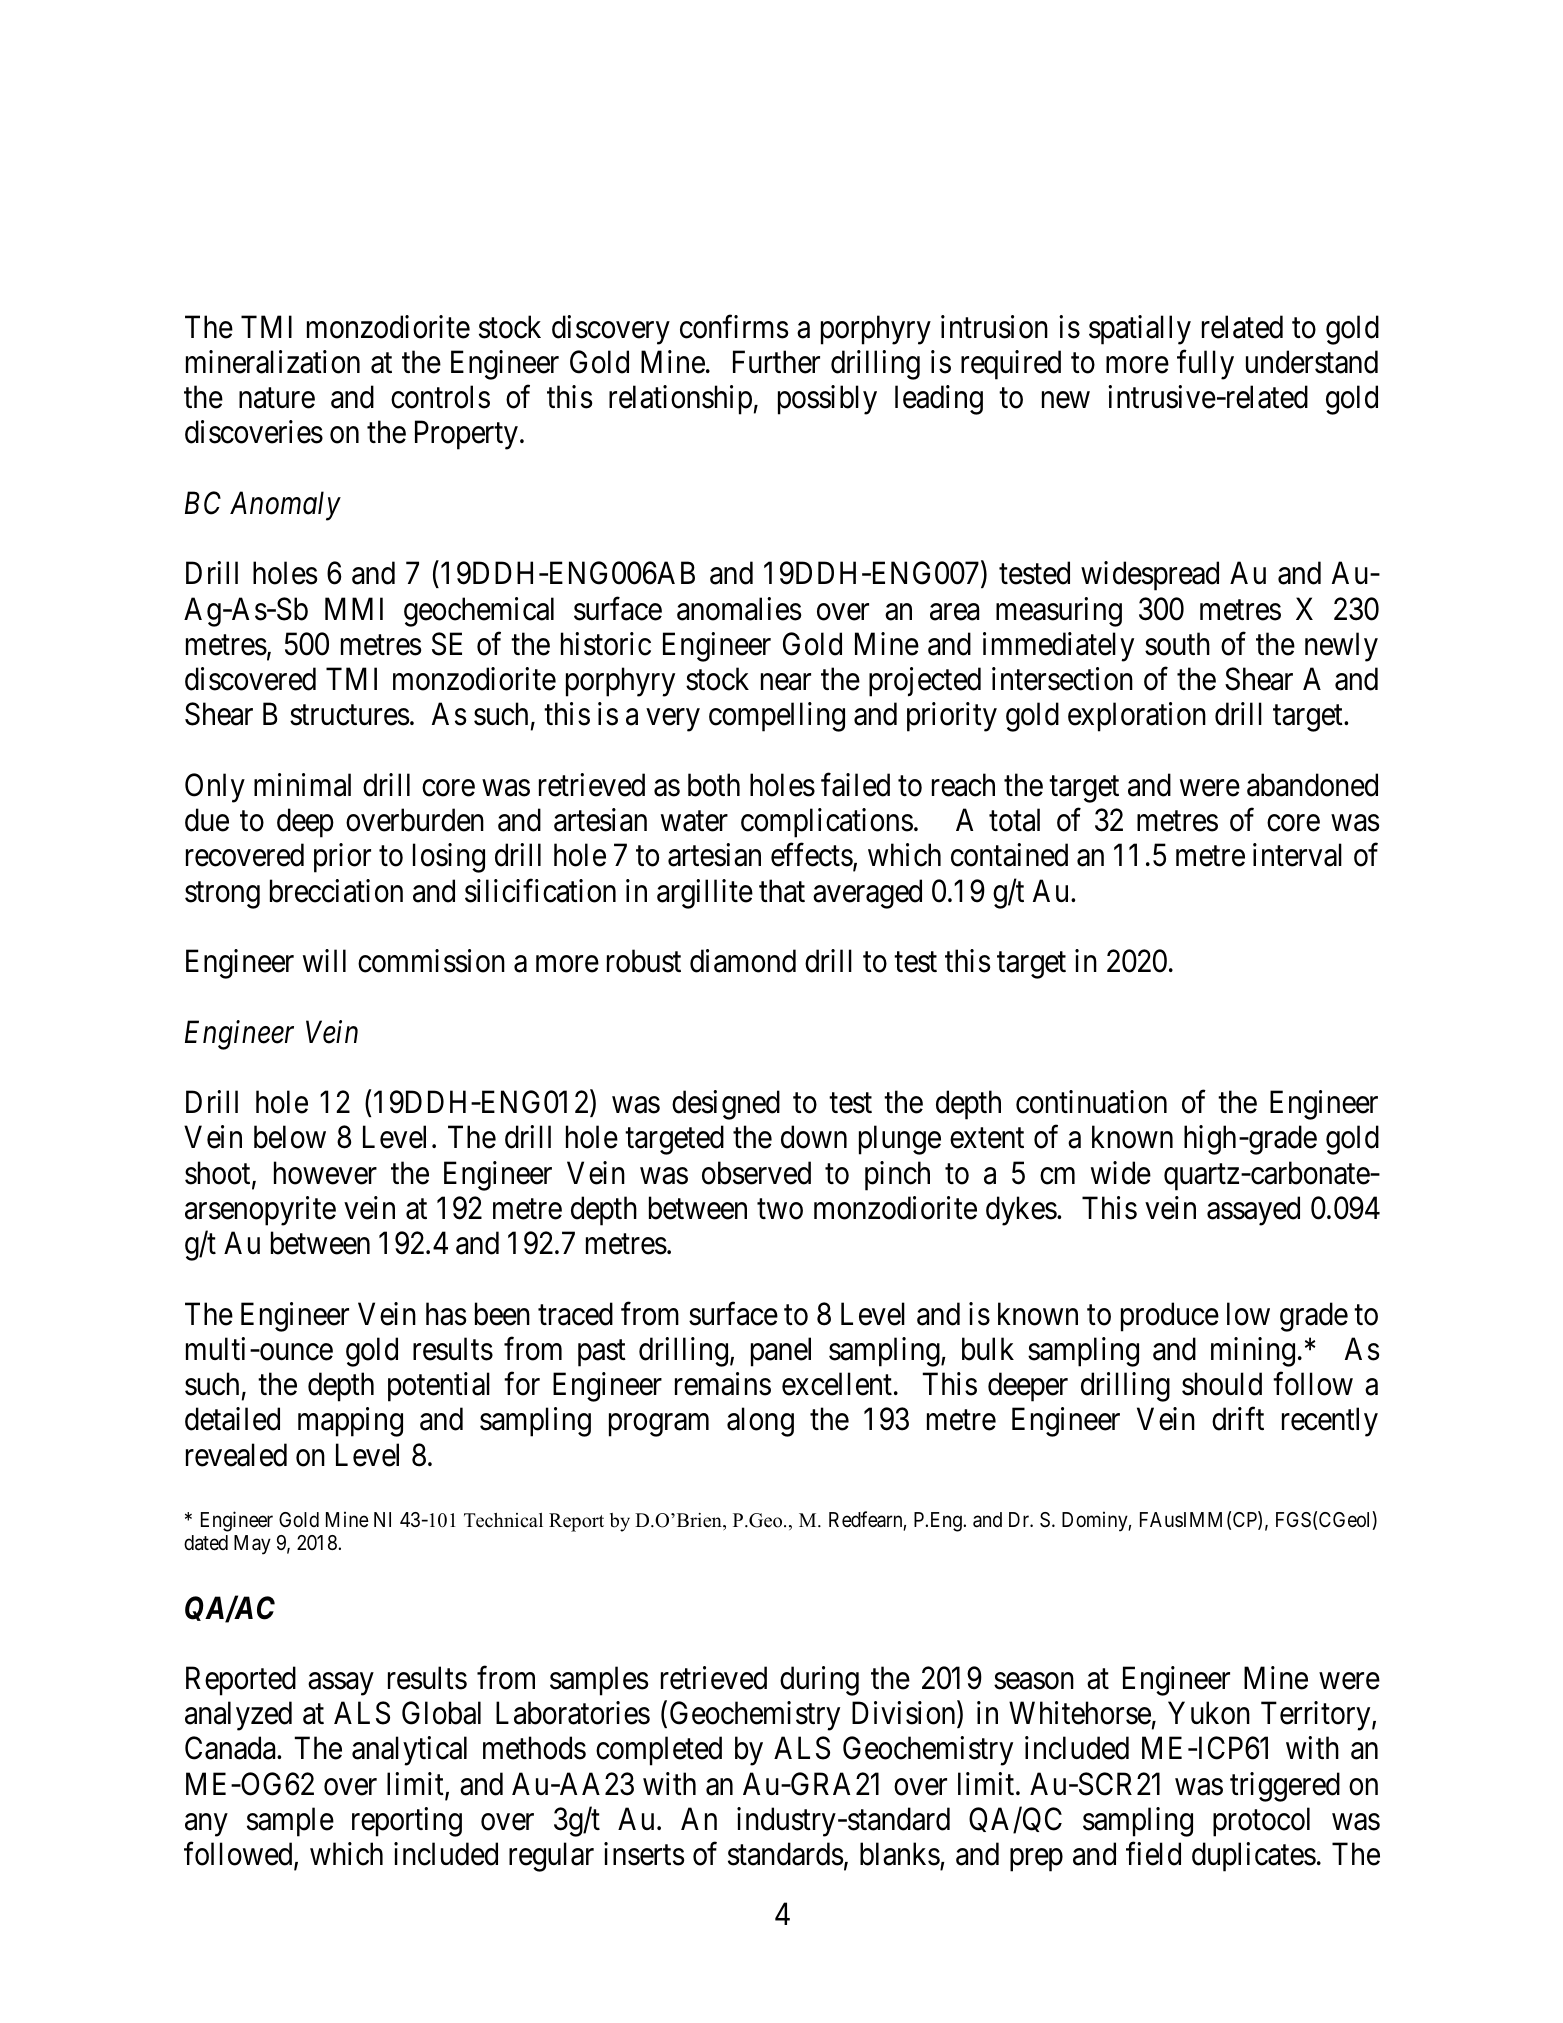  Describe the element at coordinates (726, 1105) in the screenshot. I see `designed` at that location.
